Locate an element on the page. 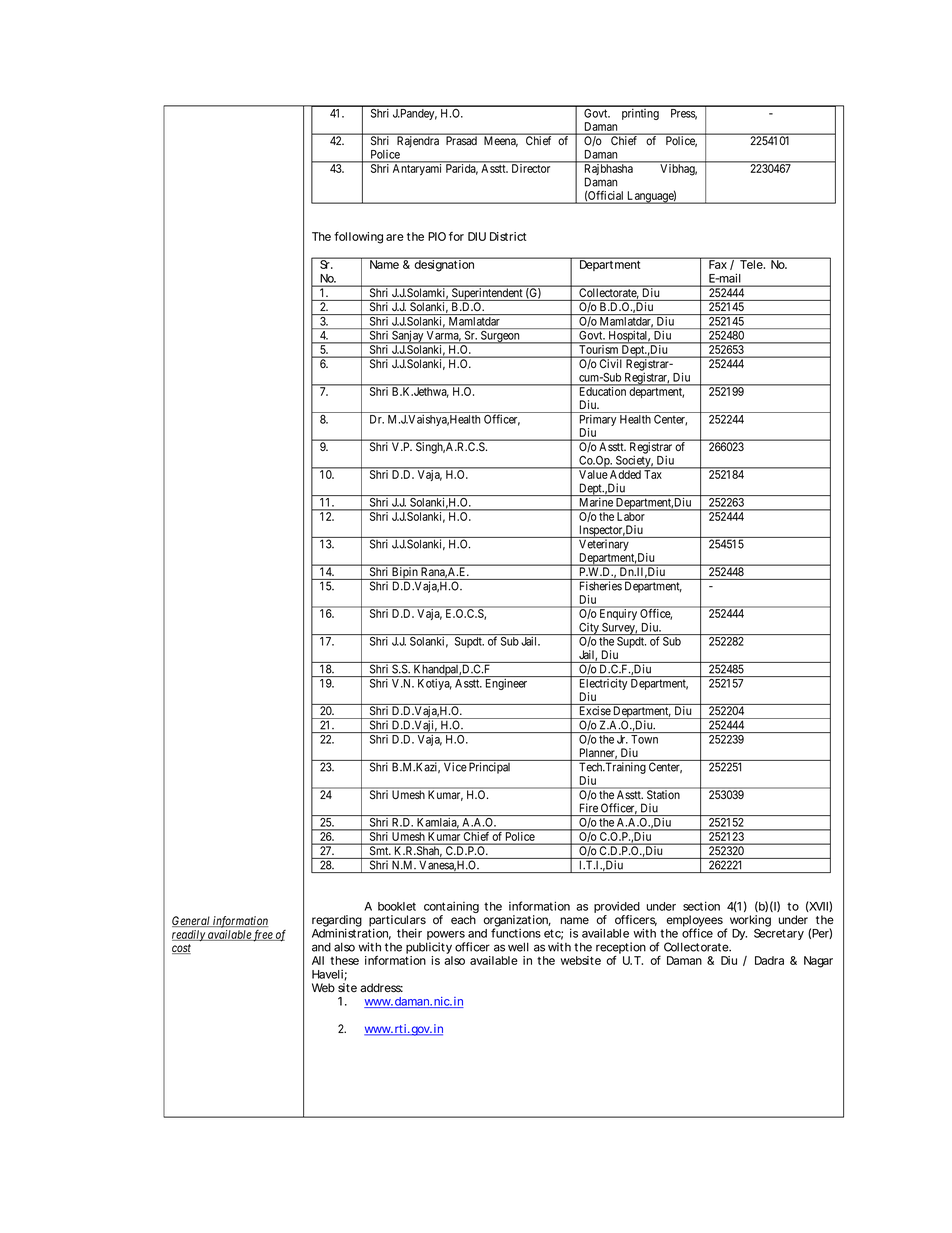  Vice is located at coordinates (455, 767).
